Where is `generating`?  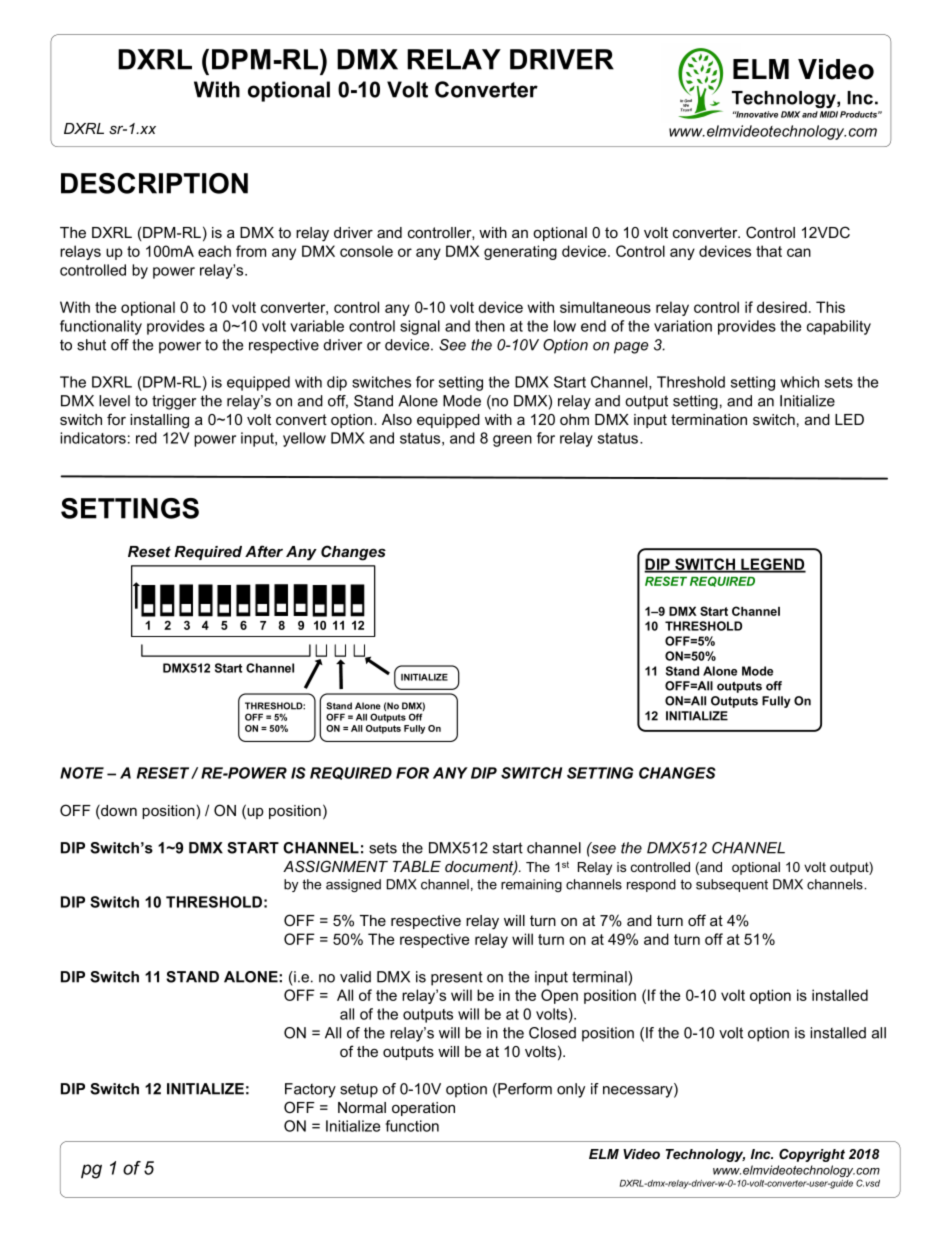
generating is located at coordinates (520, 252).
